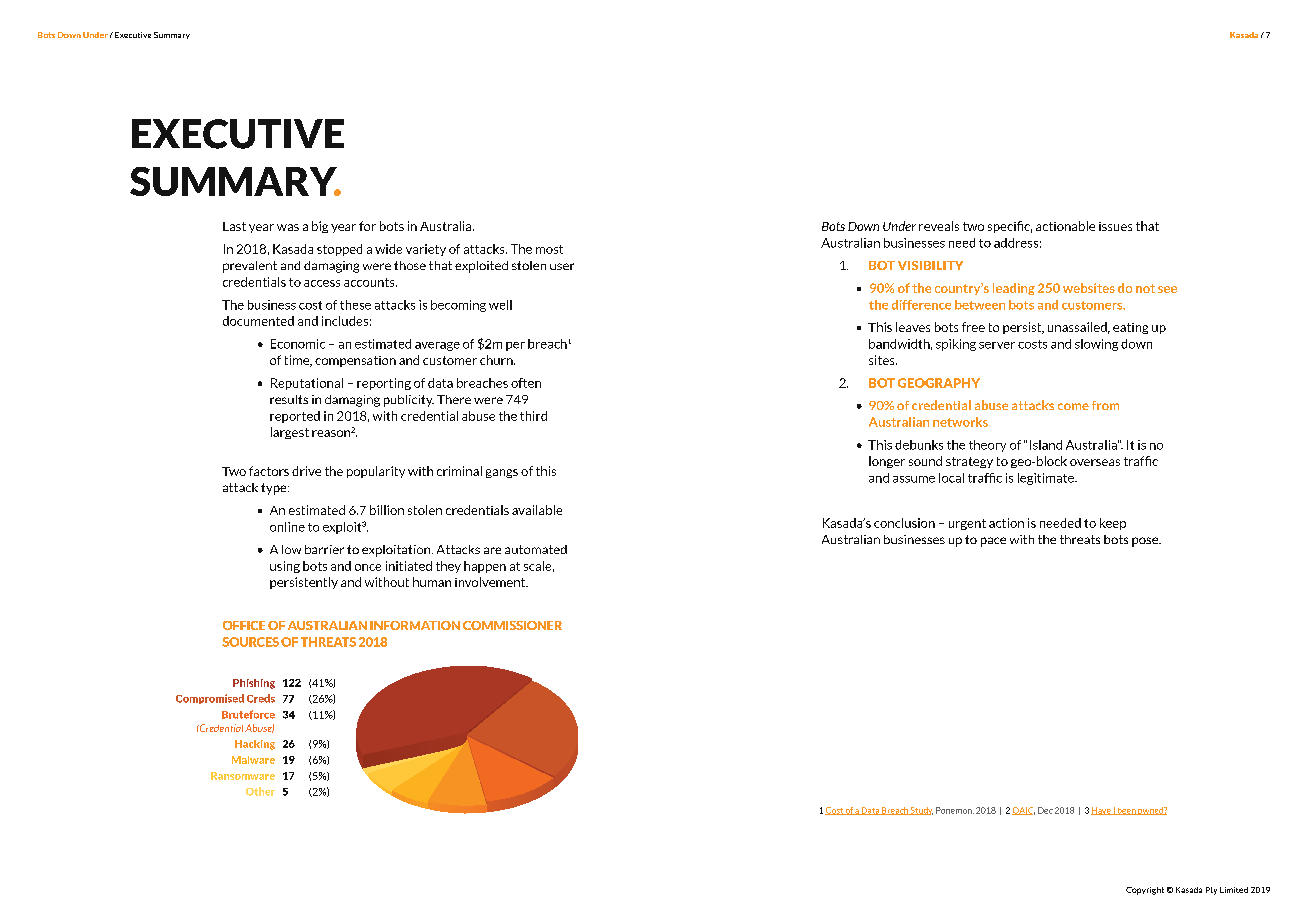  I want to click on INFORMATION, so click(415, 625).
